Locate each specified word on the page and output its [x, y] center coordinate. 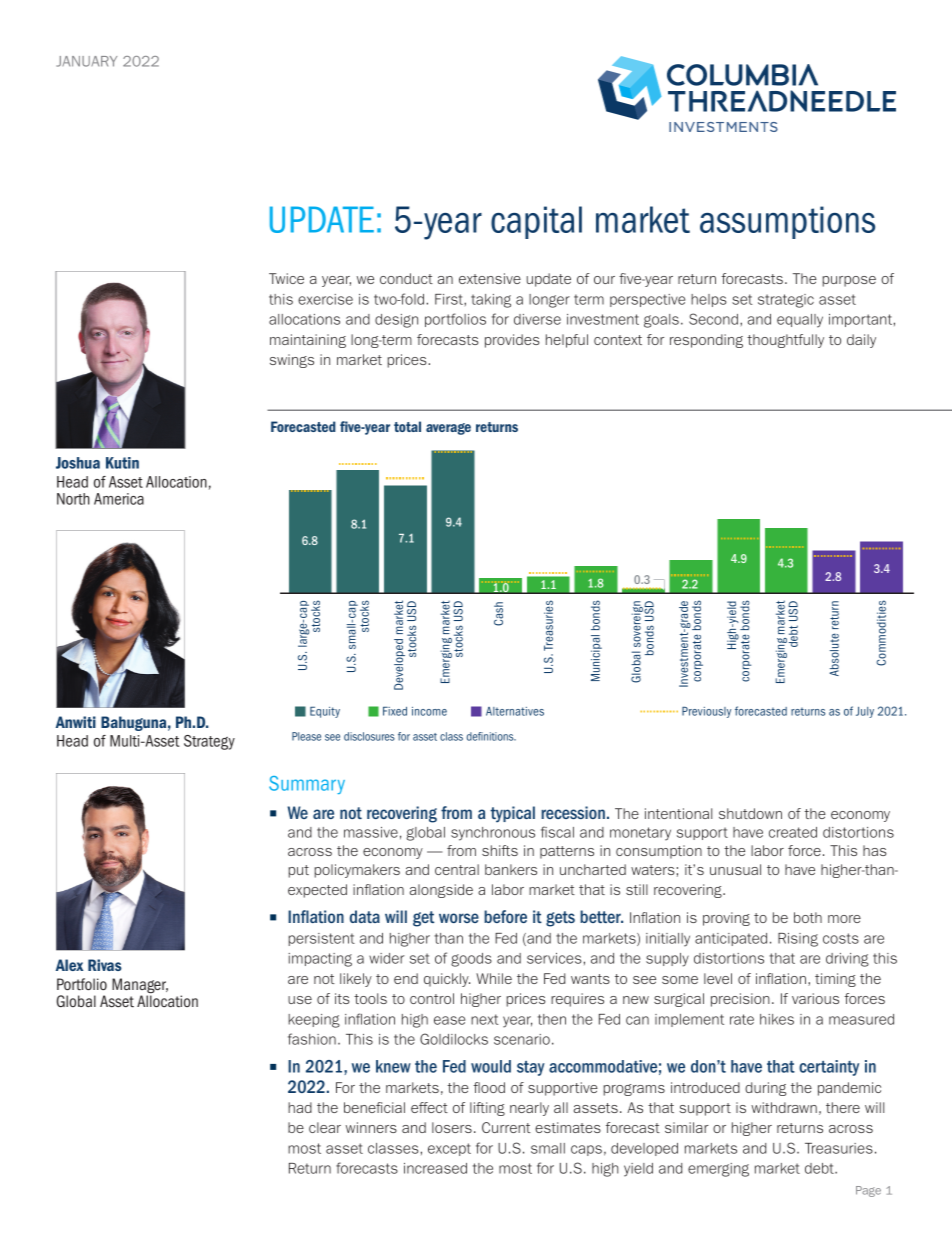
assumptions [787, 222]
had [300, 1107]
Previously [706, 712]
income [429, 711]
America [119, 499]
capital [536, 222]
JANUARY [86, 61]
